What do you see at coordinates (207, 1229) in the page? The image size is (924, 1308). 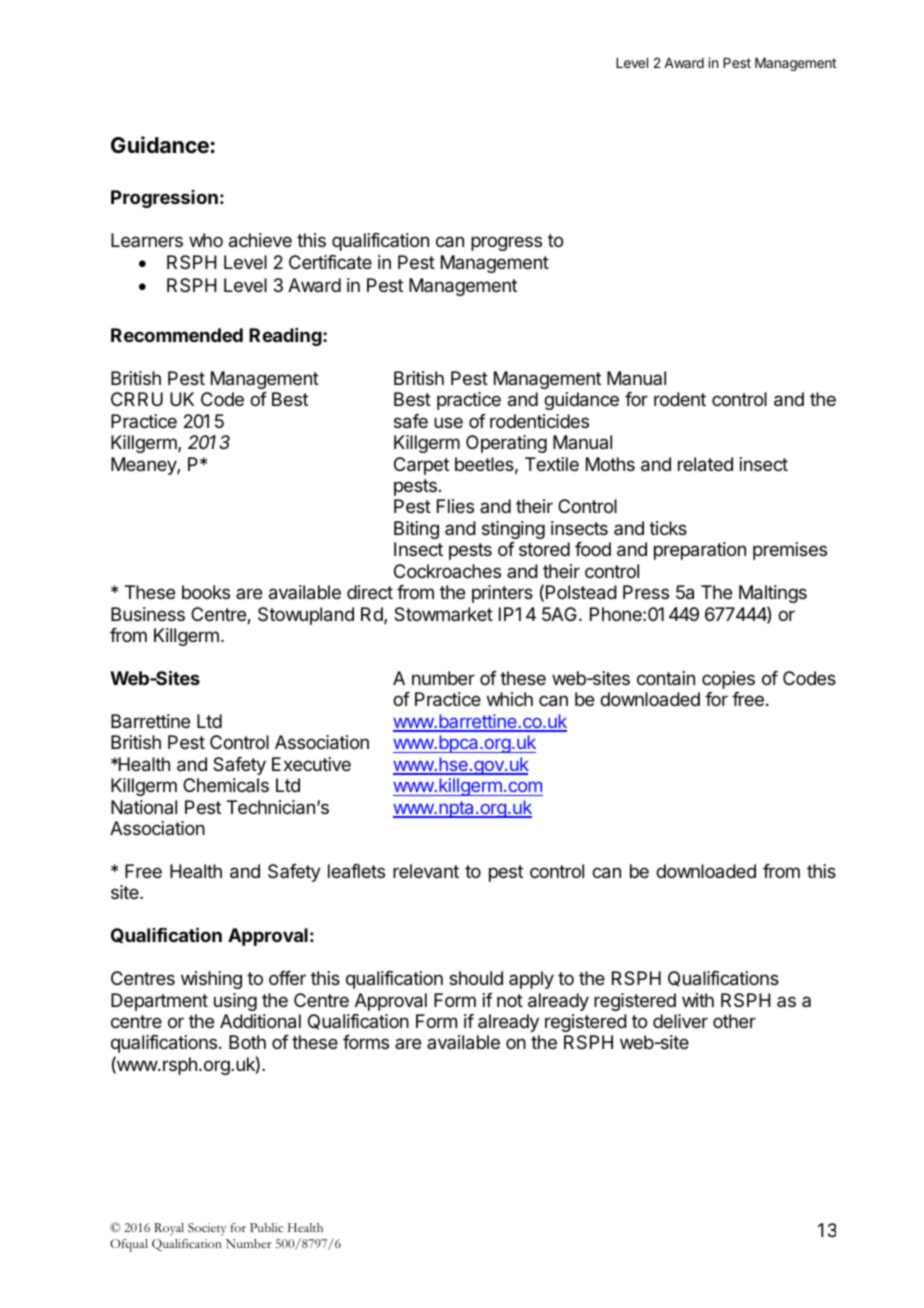 I see `Society` at bounding box center [207, 1229].
